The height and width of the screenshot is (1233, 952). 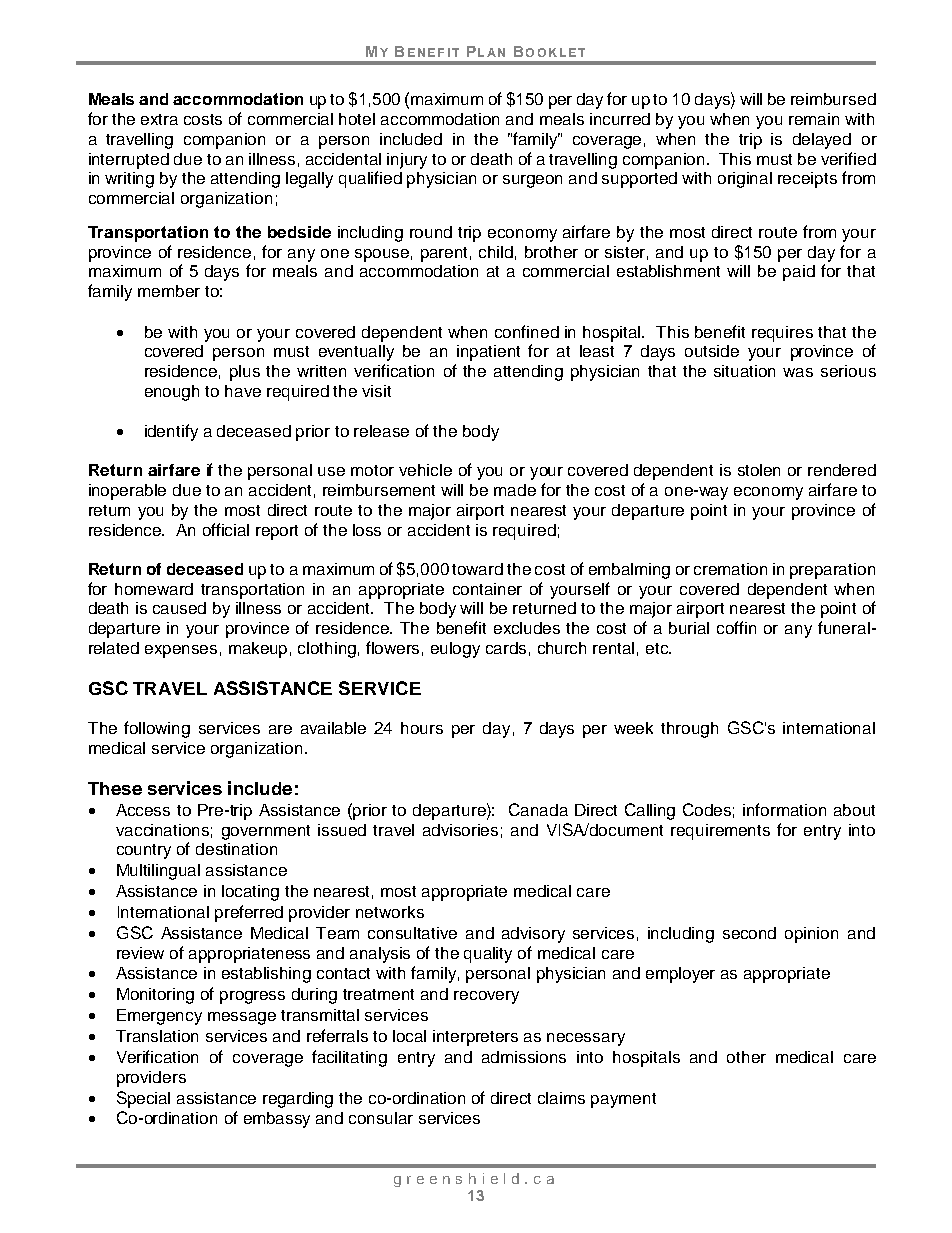 I want to click on stolen, so click(x=759, y=470).
